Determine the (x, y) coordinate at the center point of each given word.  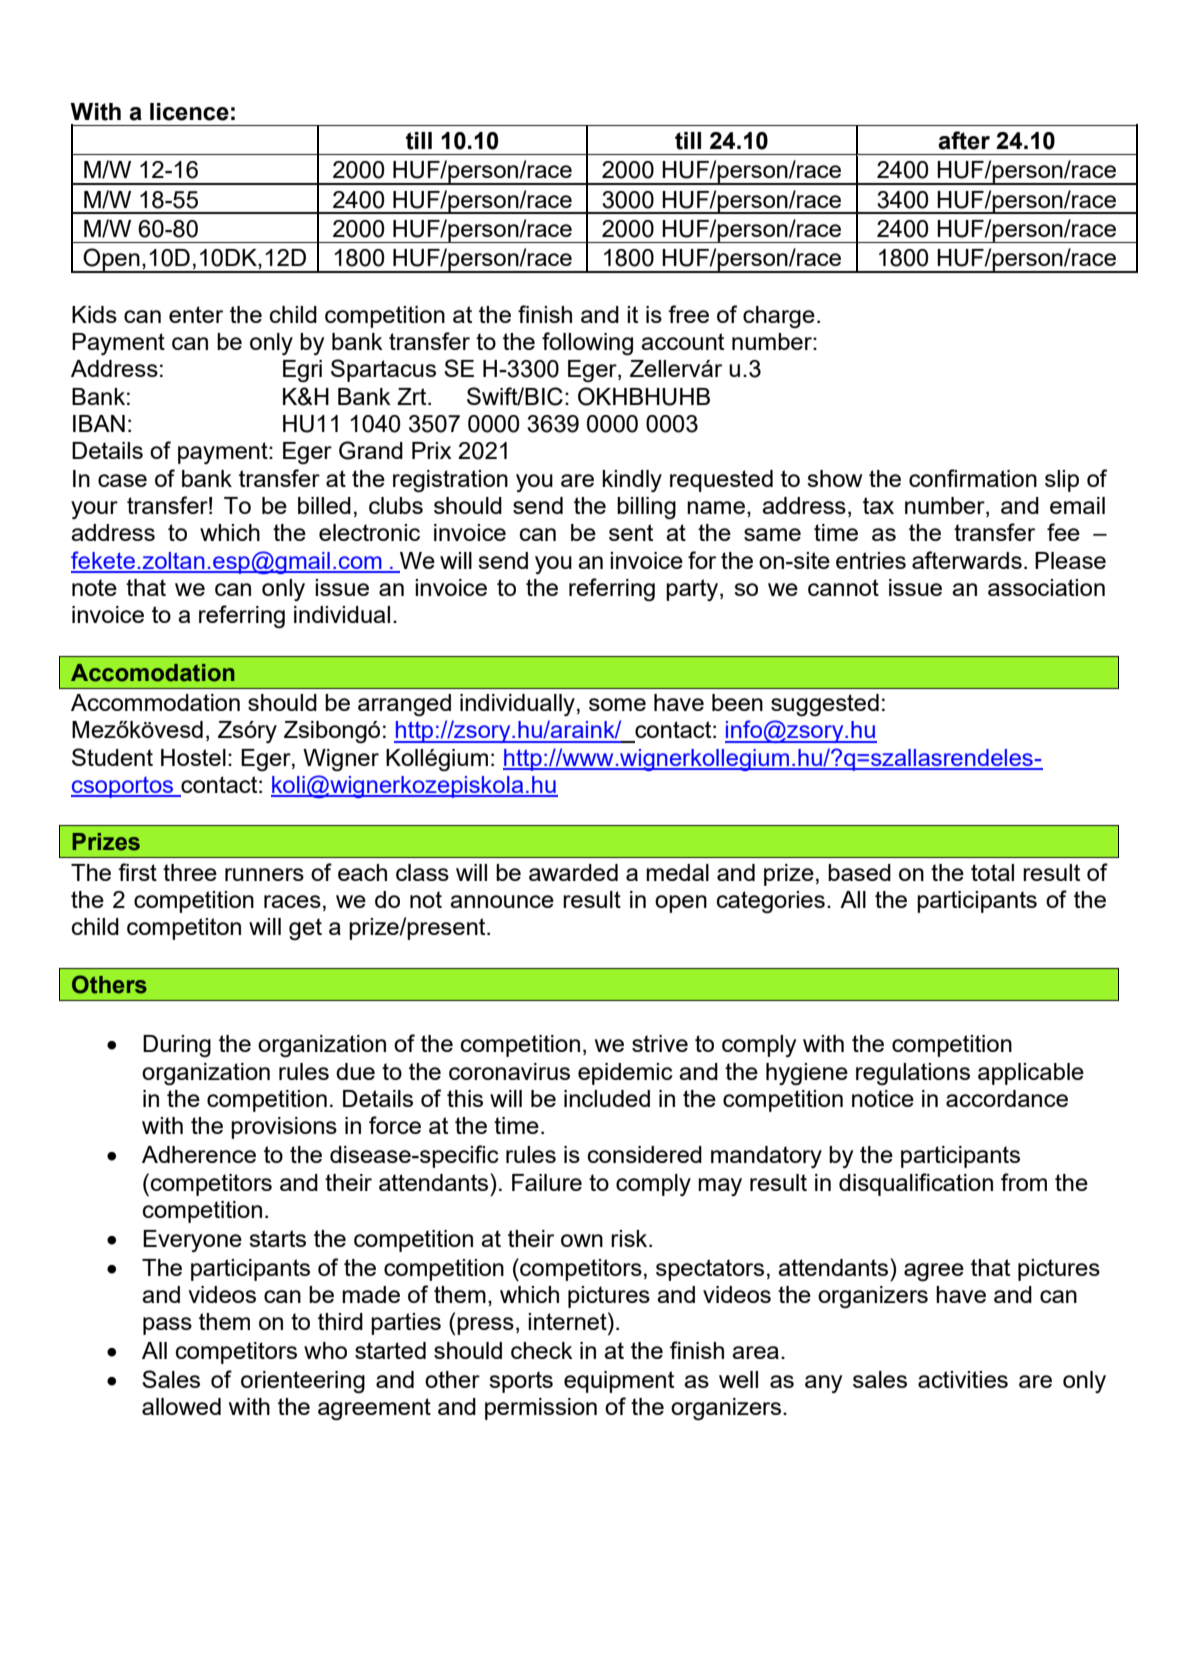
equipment (619, 1382)
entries (871, 560)
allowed (181, 1406)
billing (646, 508)
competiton (184, 929)
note (94, 587)
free (688, 314)
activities (963, 1379)
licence (189, 112)
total (992, 872)
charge (779, 317)
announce (502, 901)
